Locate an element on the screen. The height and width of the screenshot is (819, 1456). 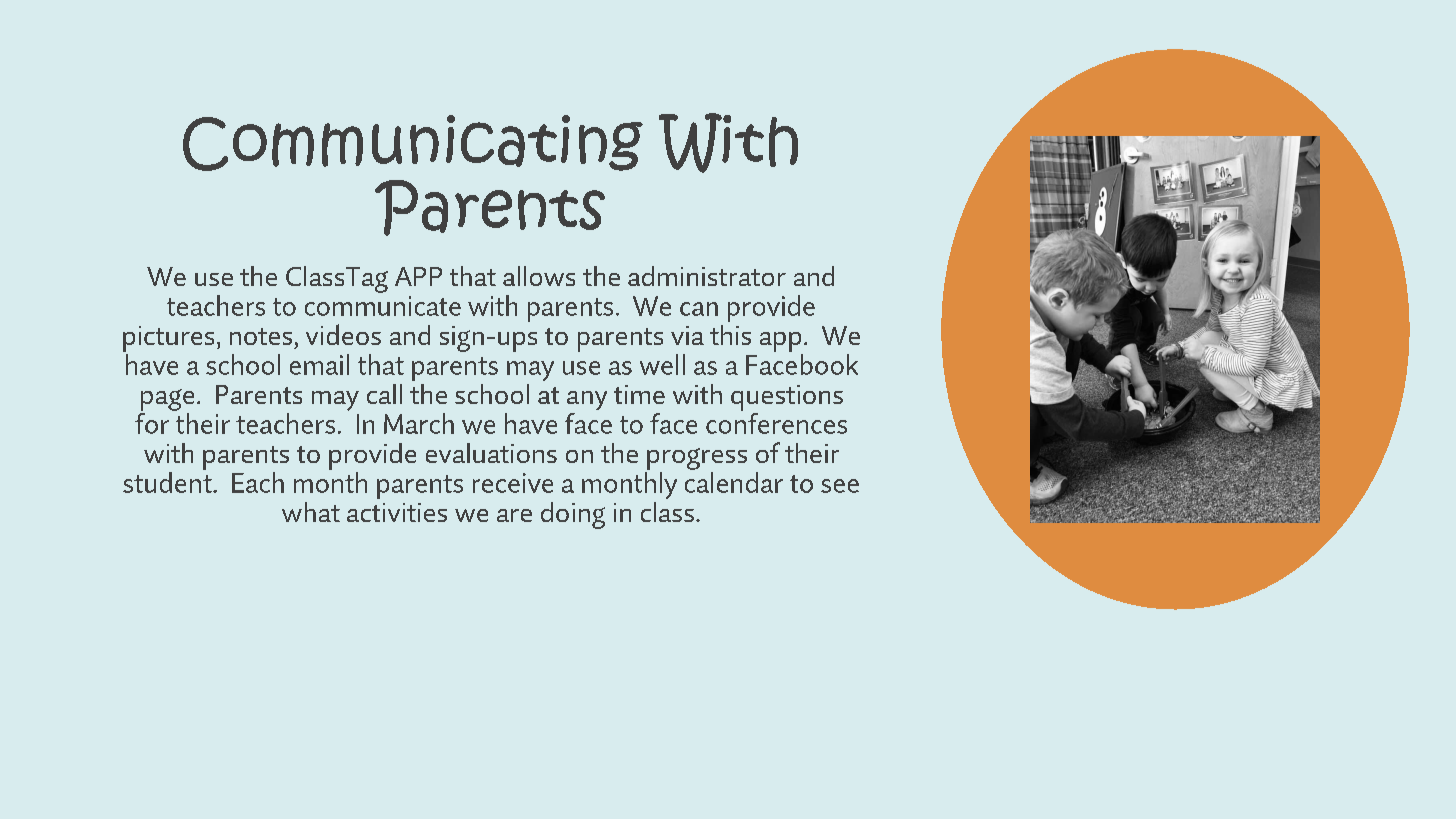
any is located at coordinates (587, 400).
